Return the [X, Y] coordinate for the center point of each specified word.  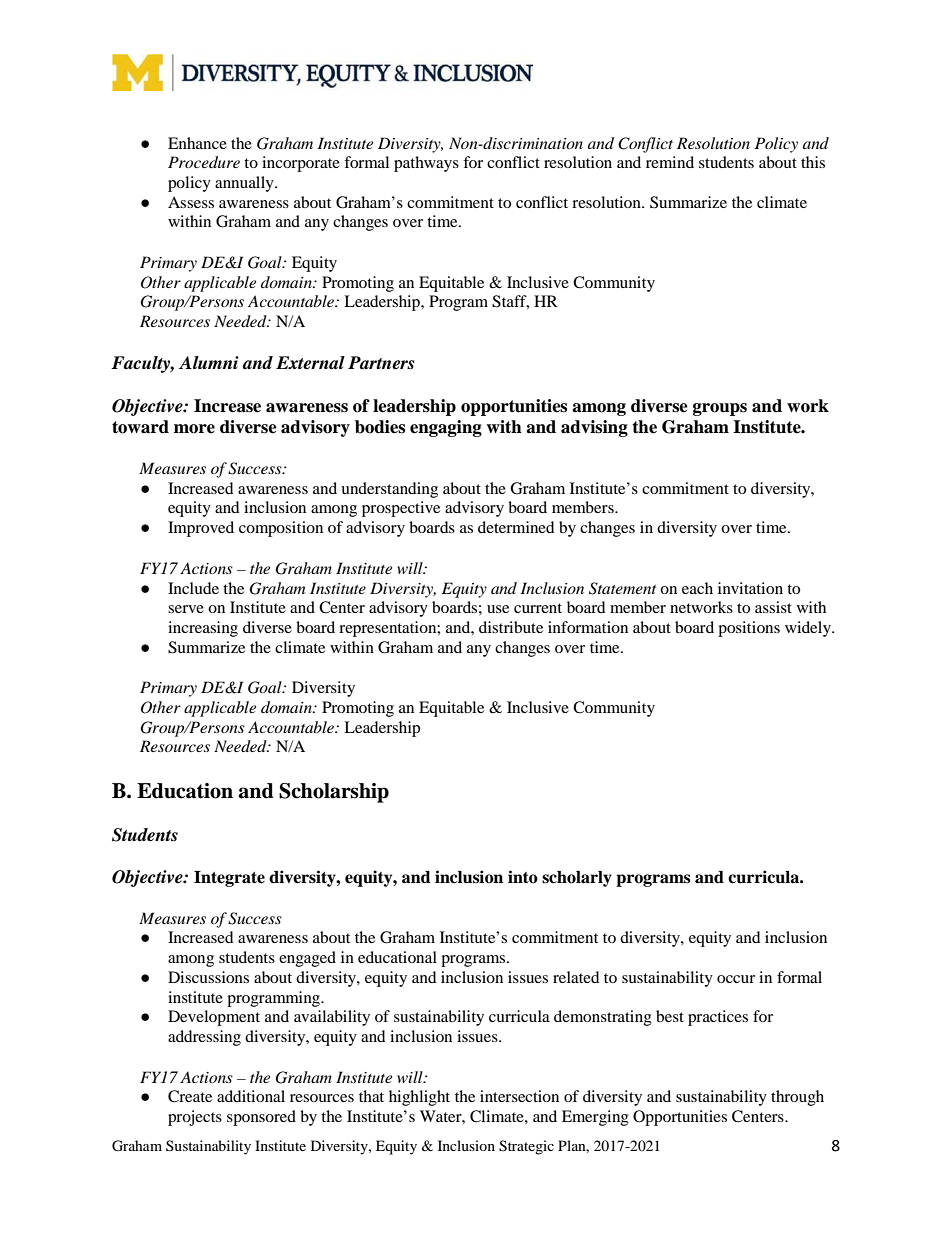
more [194, 429]
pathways [426, 164]
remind [670, 162]
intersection [519, 1096]
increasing [203, 629]
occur [736, 979]
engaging [446, 428]
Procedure [204, 162]
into [523, 877]
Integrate [229, 879]
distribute [511, 627]
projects [195, 1118]
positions [749, 629]
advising [594, 428]
